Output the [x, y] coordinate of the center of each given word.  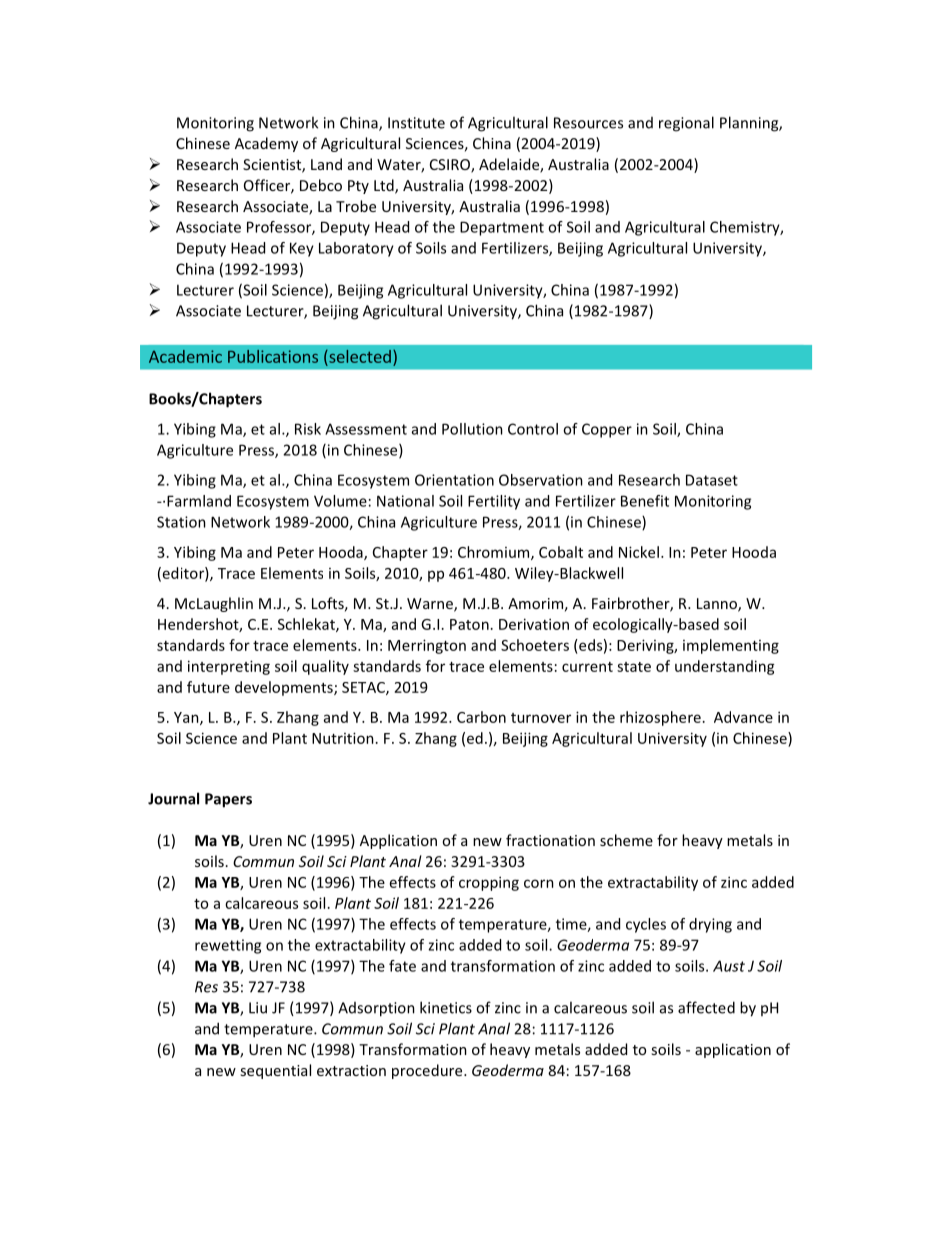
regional [686, 124]
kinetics [446, 1007]
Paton [469, 624]
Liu [258, 1008]
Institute [416, 123]
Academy [266, 144]
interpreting [229, 667]
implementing [731, 646]
